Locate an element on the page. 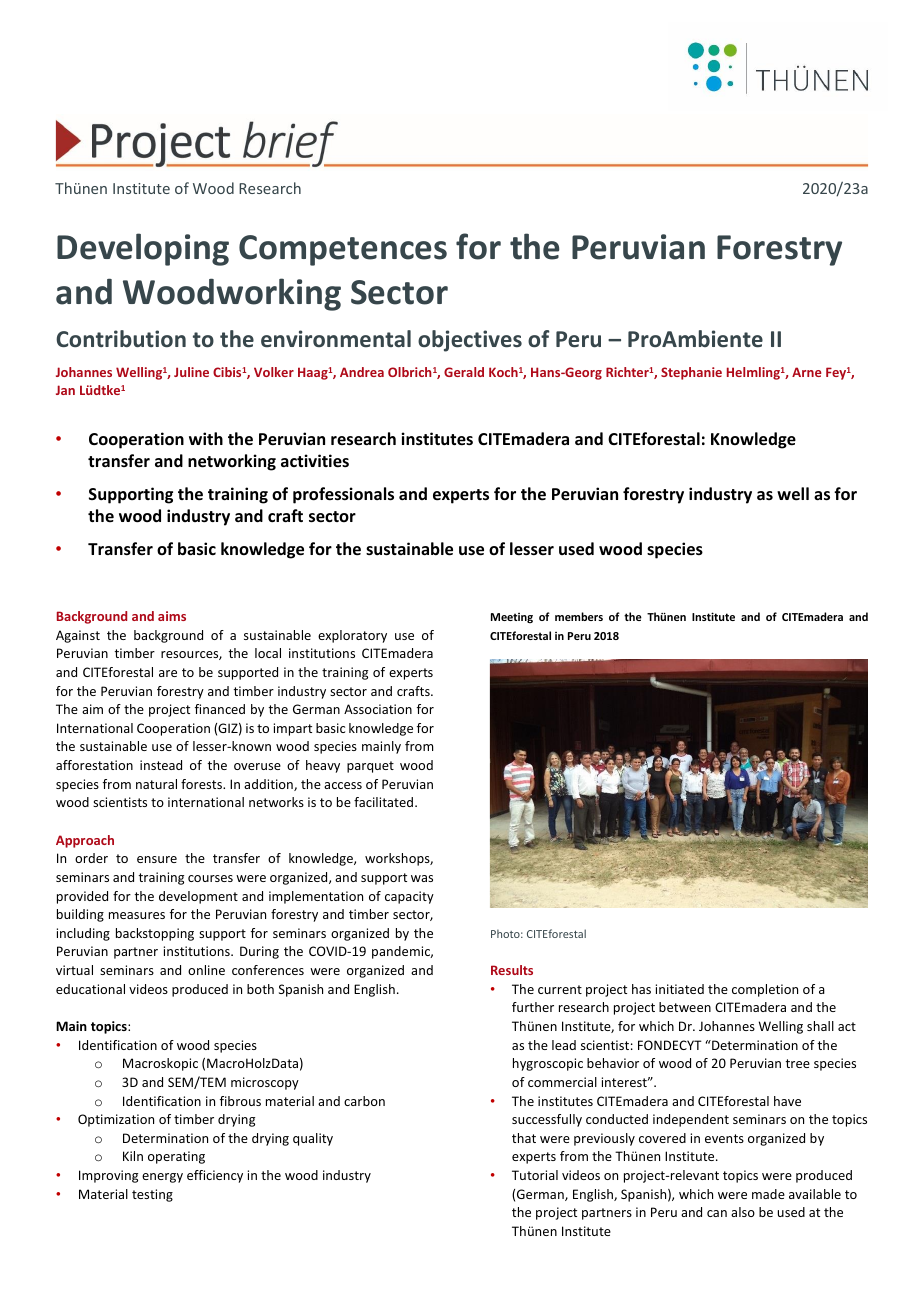  Stephanie is located at coordinates (691, 373).
